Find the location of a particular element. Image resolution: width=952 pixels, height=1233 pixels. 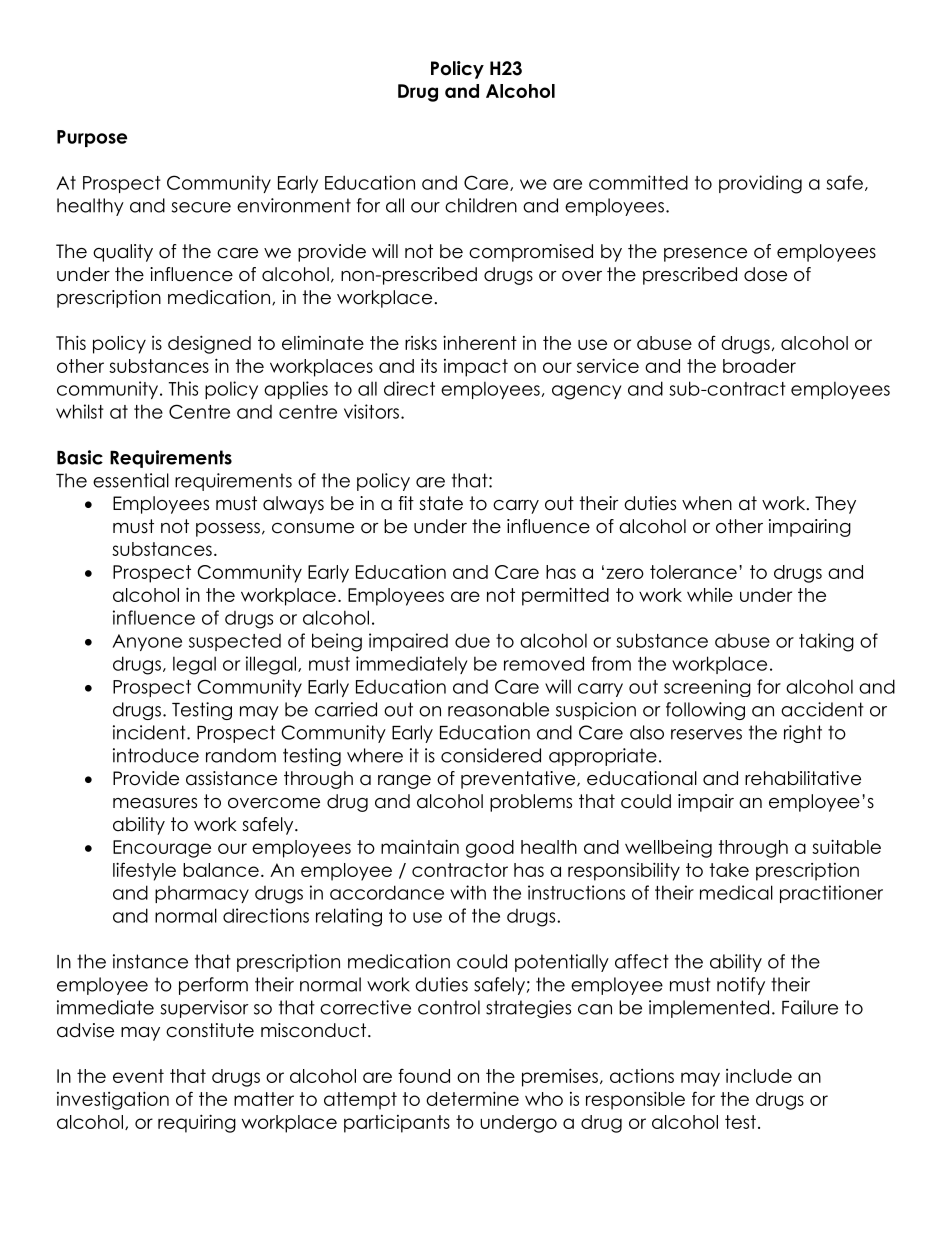

providing is located at coordinates (760, 184).
